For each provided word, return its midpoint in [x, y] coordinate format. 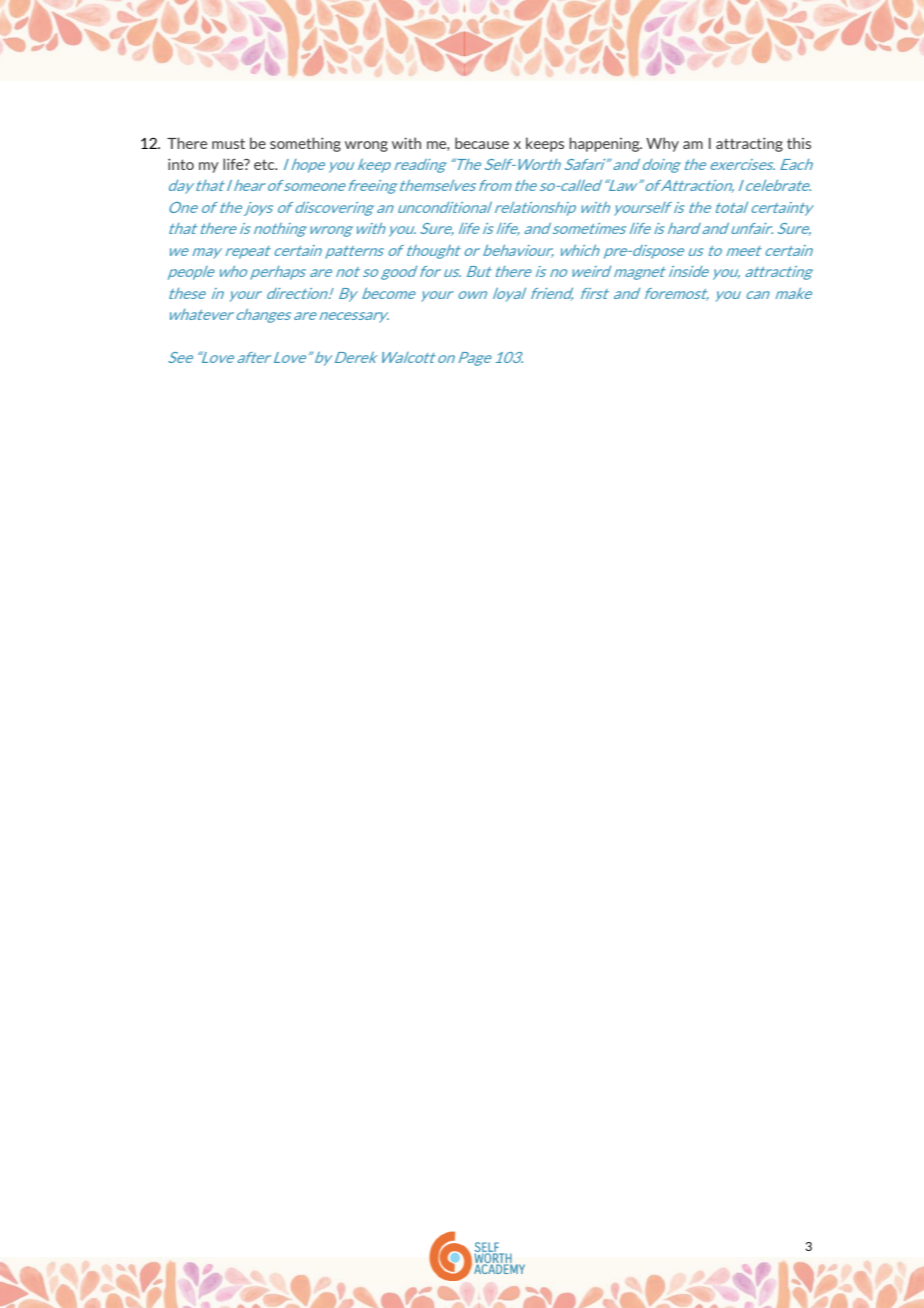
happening [605, 144]
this [799, 143]
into [181, 164]
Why [662, 144]
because [482, 143]
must [228, 143]
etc [265, 164]
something [305, 144]
